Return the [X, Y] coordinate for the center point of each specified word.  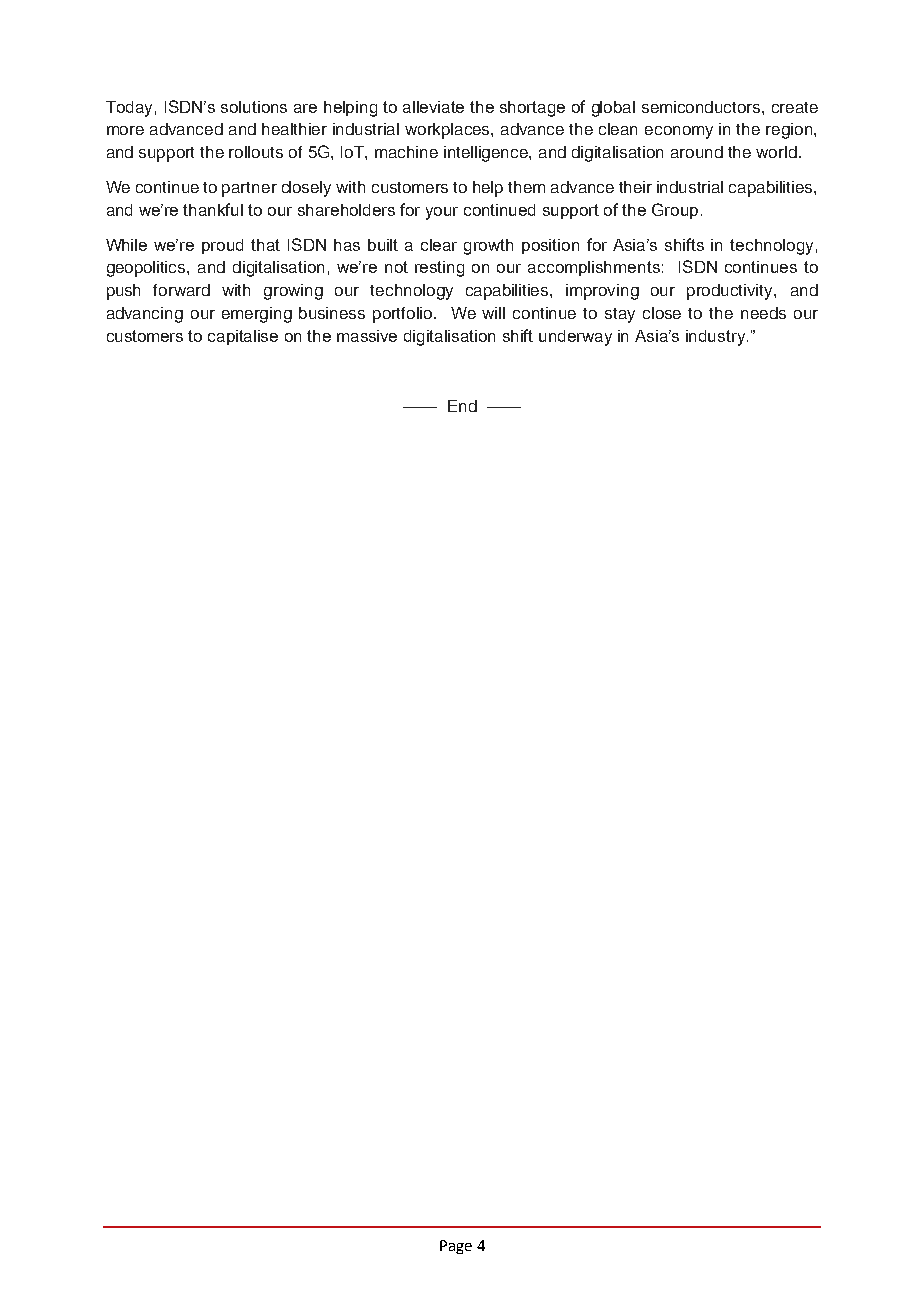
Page [456, 1247]
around [697, 152]
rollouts [256, 152]
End [462, 406]
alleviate [433, 107]
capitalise [243, 337]
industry [717, 338]
